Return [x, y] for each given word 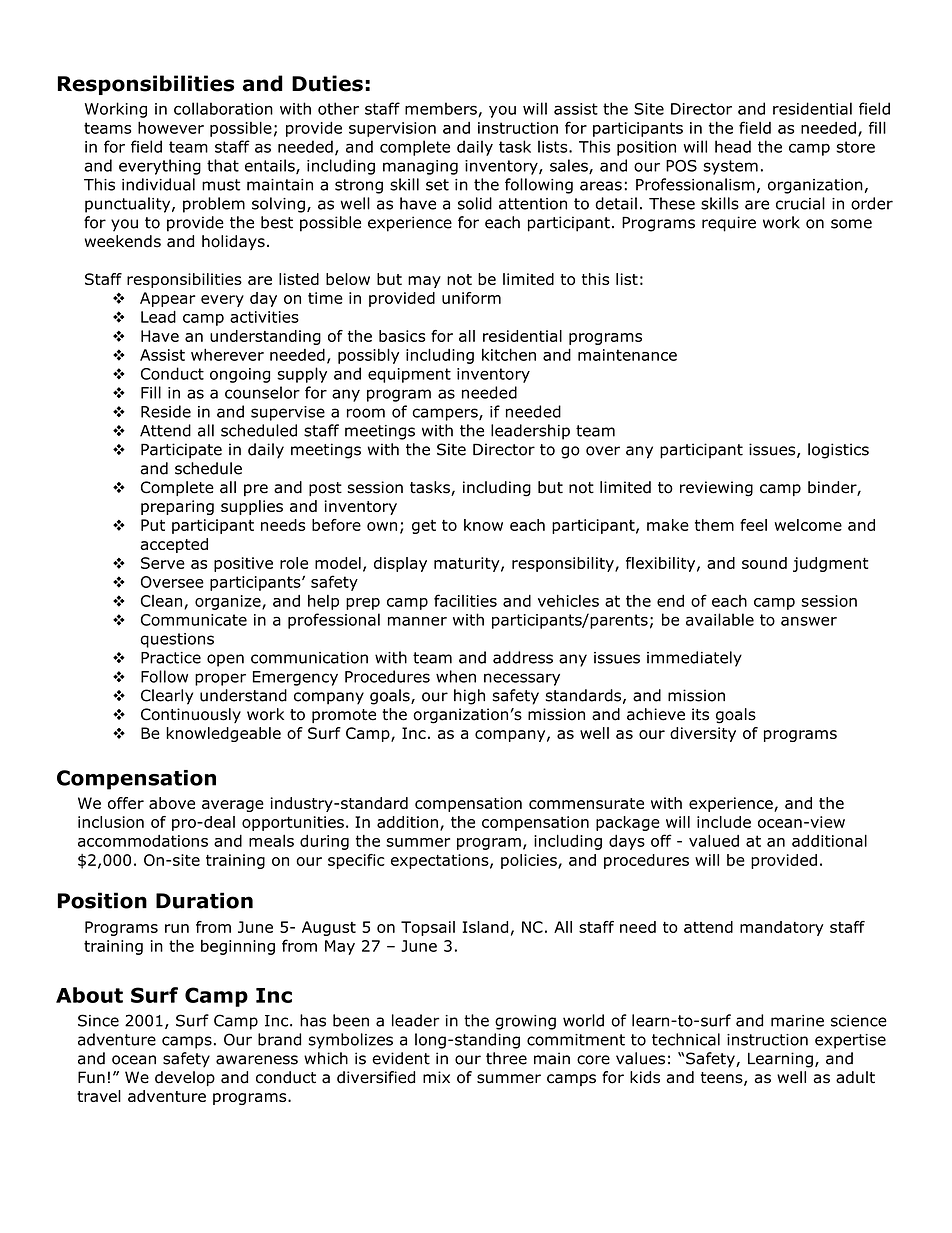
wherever [227, 354]
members [442, 109]
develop [185, 1078]
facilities [465, 600]
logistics [838, 451]
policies [530, 861]
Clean [163, 602]
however [171, 127]
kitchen [509, 354]
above [172, 803]
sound [764, 563]
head [733, 146]
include [724, 822]
